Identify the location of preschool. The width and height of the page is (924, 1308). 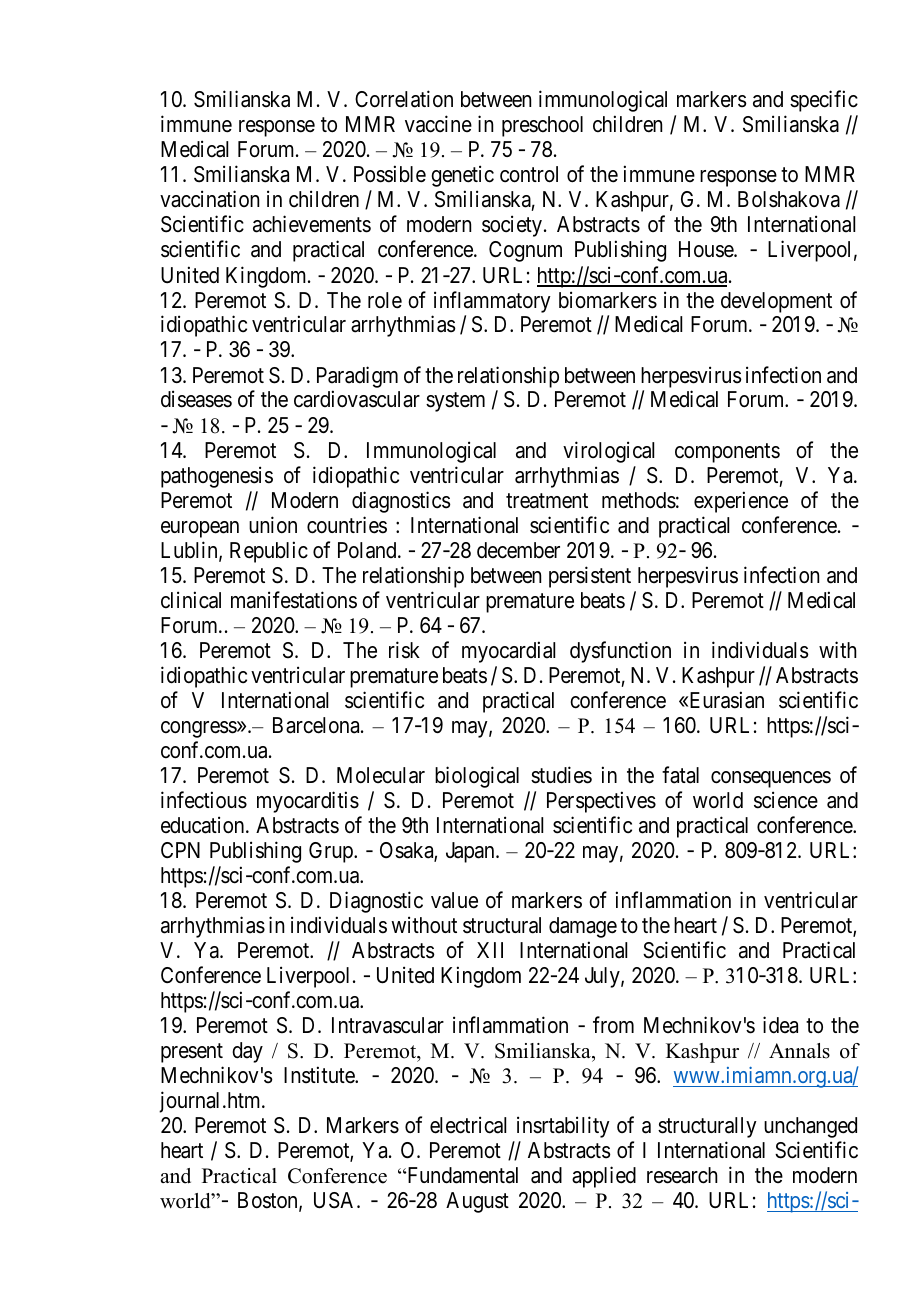
(542, 126).
